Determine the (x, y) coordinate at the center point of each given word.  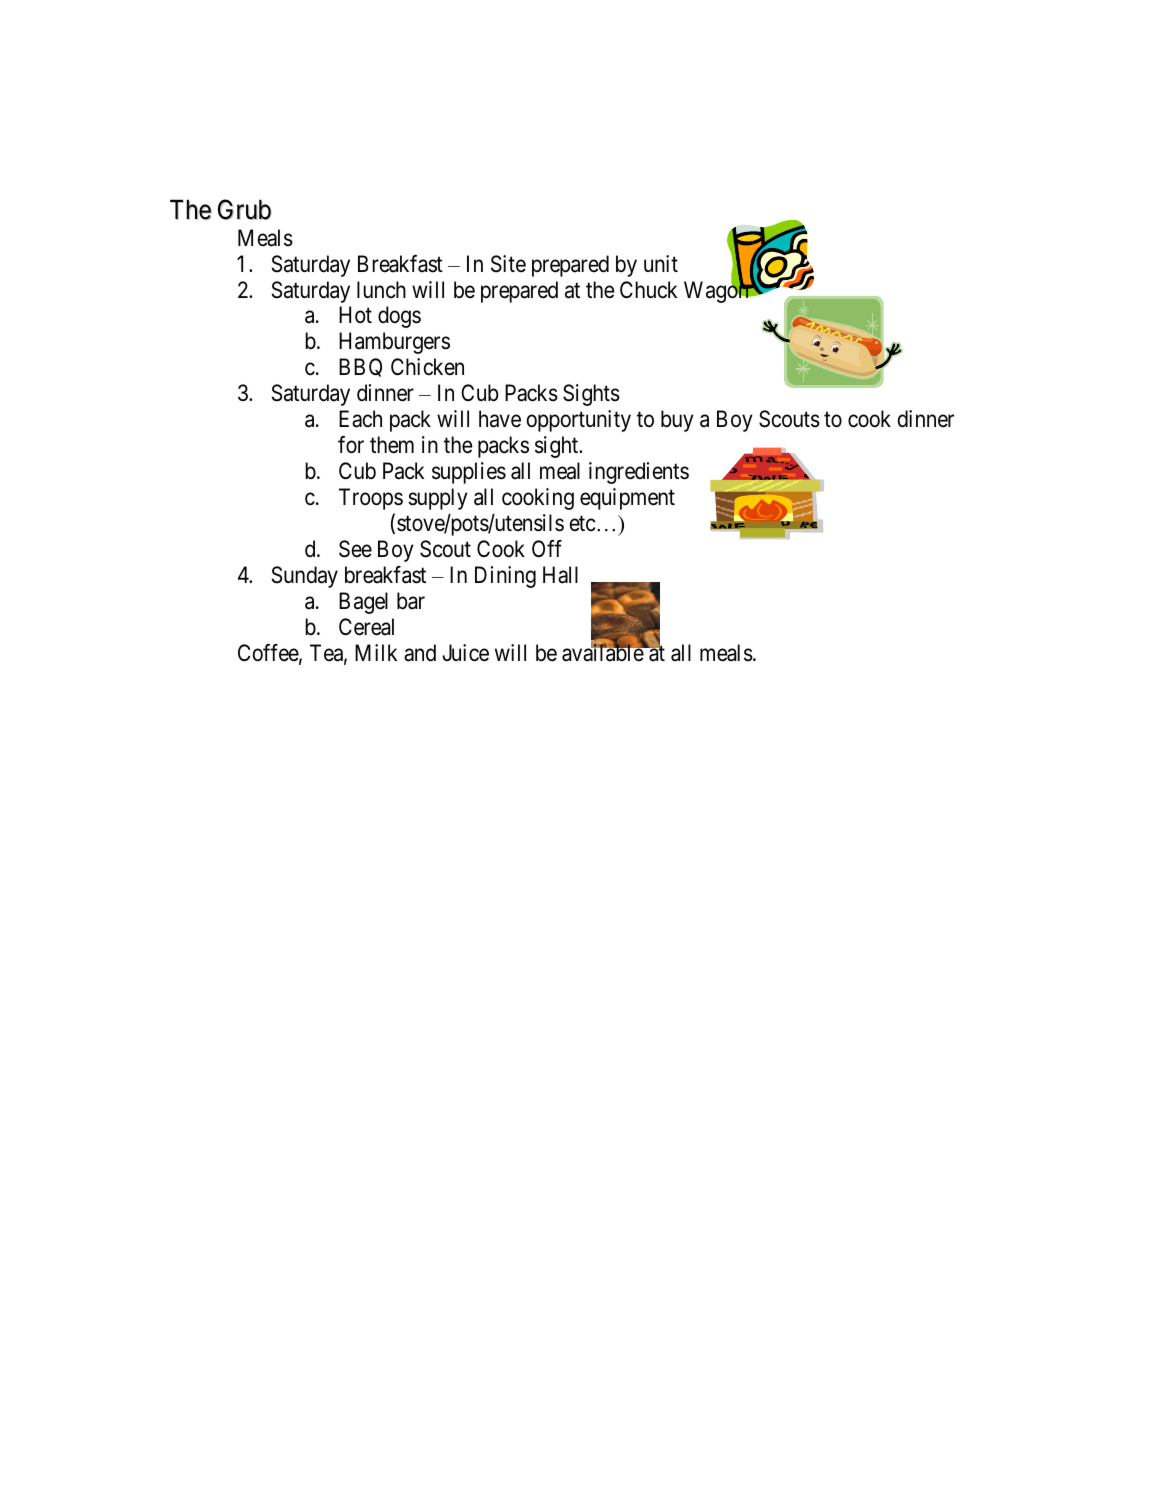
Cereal (366, 627)
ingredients (639, 473)
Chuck (648, 290)
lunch (381, 289)
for (351, 445)
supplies (469, 473)
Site (508, 264)
